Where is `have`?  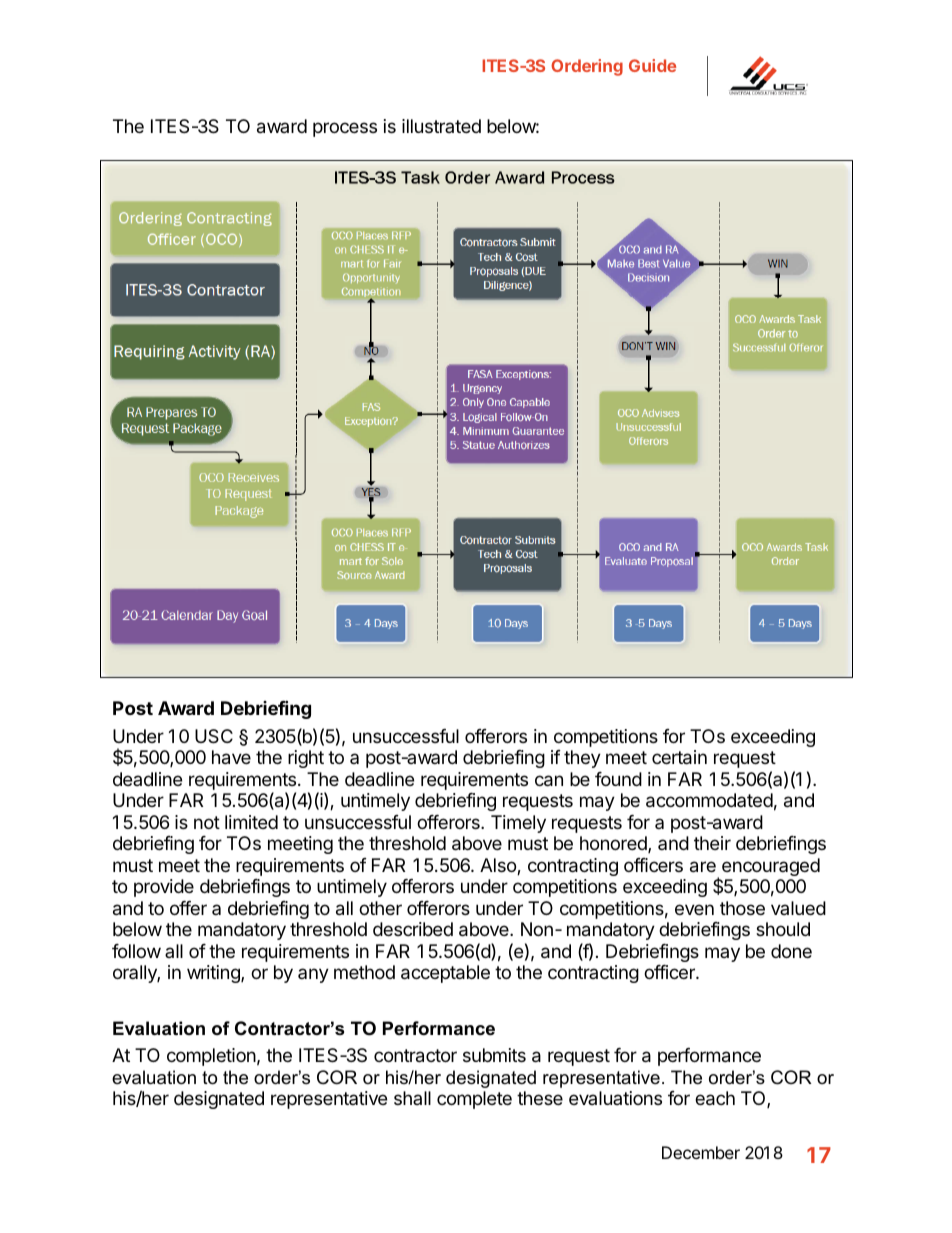
have is located at coordinates (231, 757).
